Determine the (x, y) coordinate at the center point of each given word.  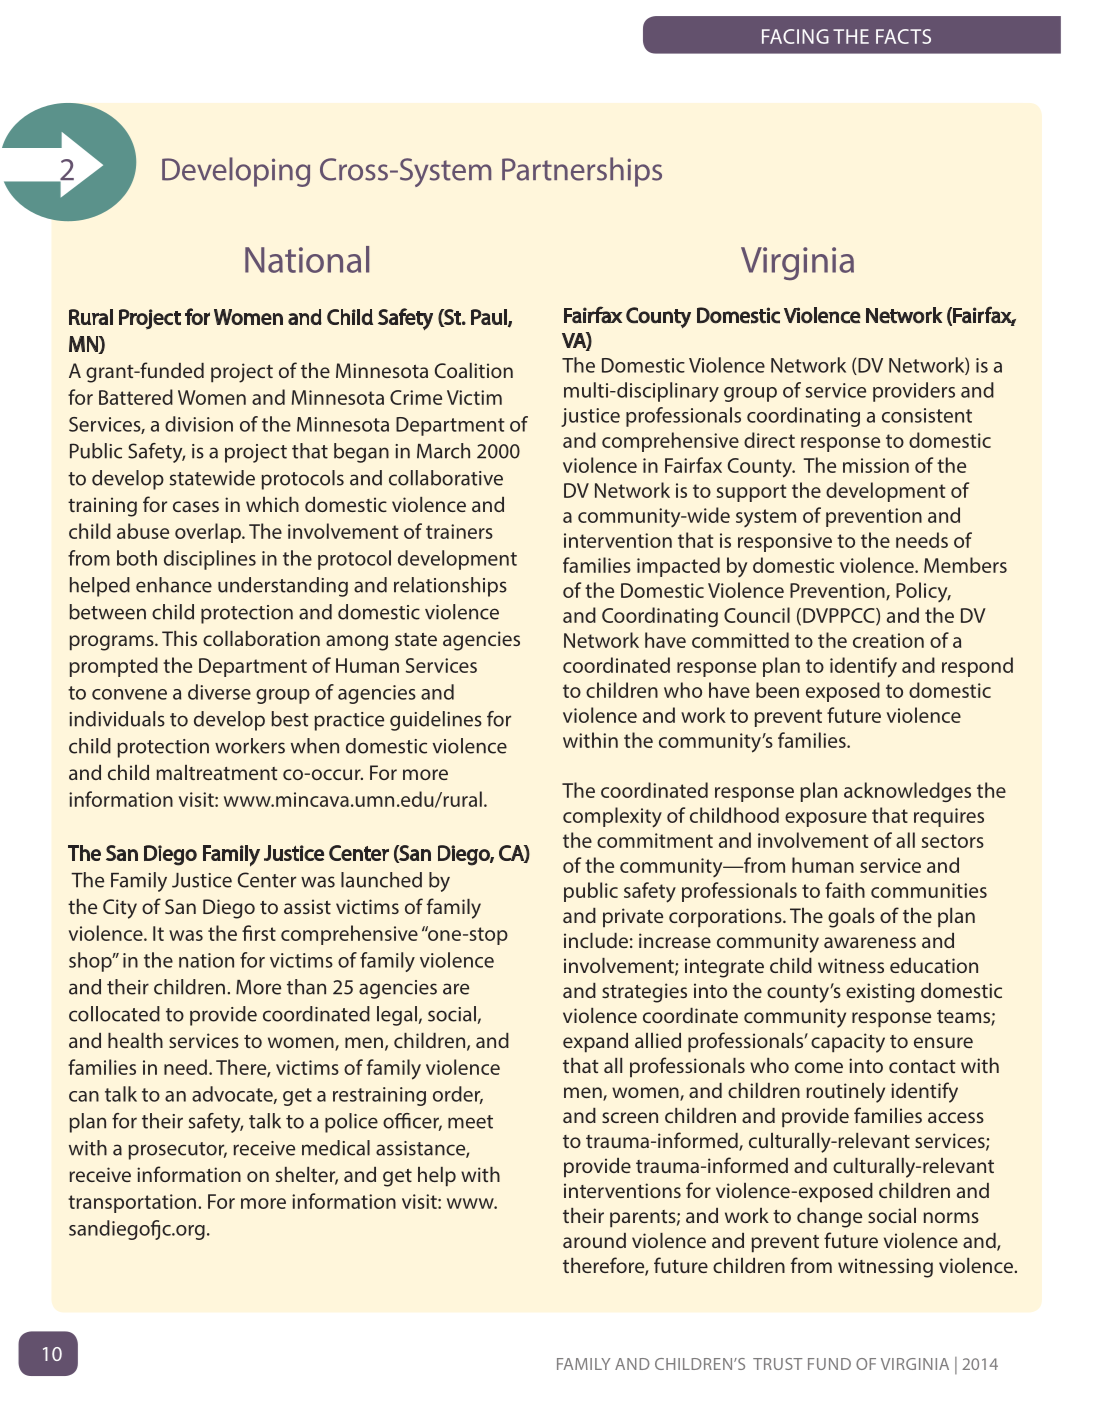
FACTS (903, 36)
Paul (490, 318)
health (135, 1040)
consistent (927, 415)
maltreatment (217, 772)
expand (595, 1043)
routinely (845, 1093)
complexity (612, 817)
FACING (795, 36)
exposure (826, 819)
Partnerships (582, 172)
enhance (174, 585)
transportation (132, 1203)
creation (888, 640)
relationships (450, 587)
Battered (136, 397)
